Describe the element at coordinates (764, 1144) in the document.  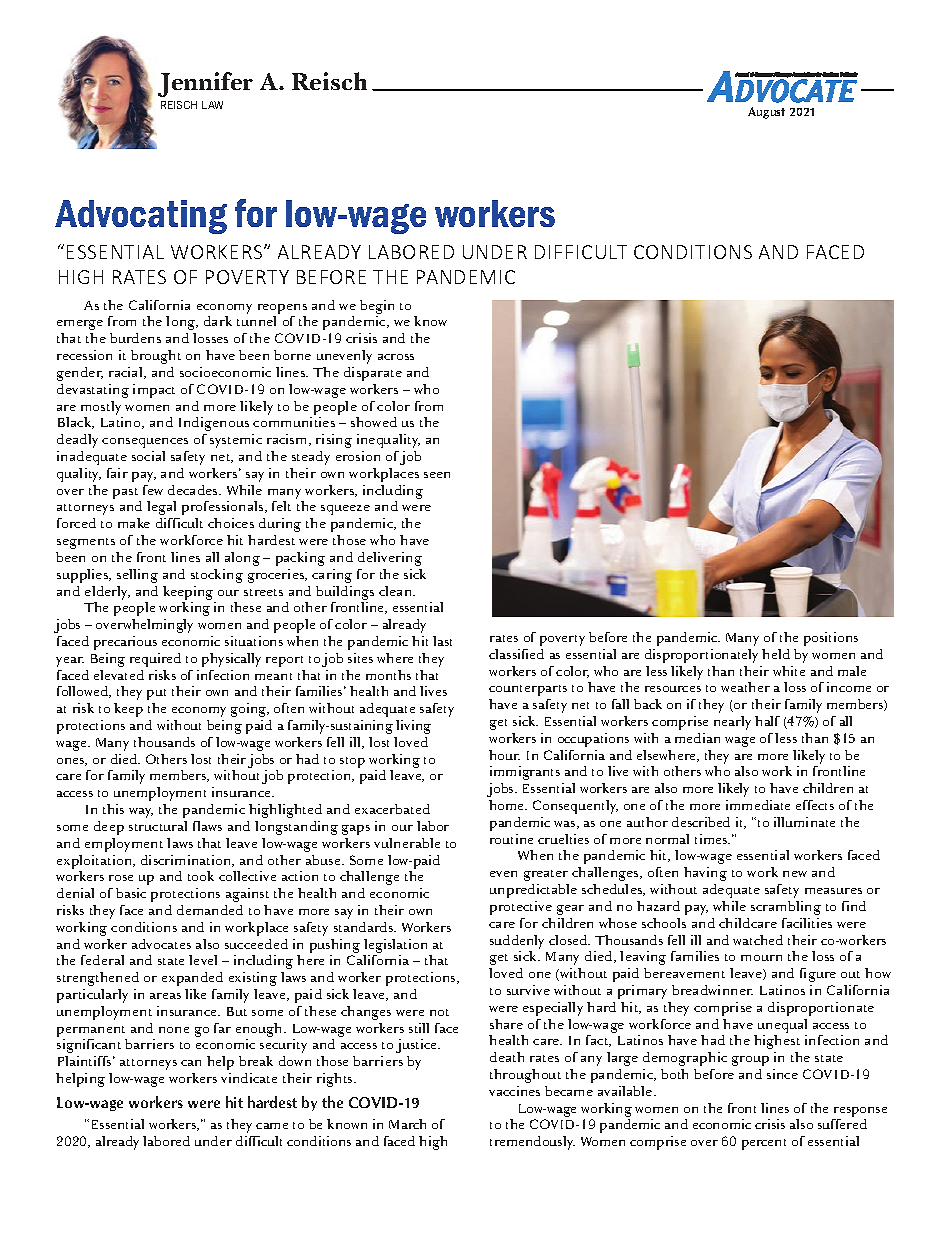
I see `percent` at that location.
